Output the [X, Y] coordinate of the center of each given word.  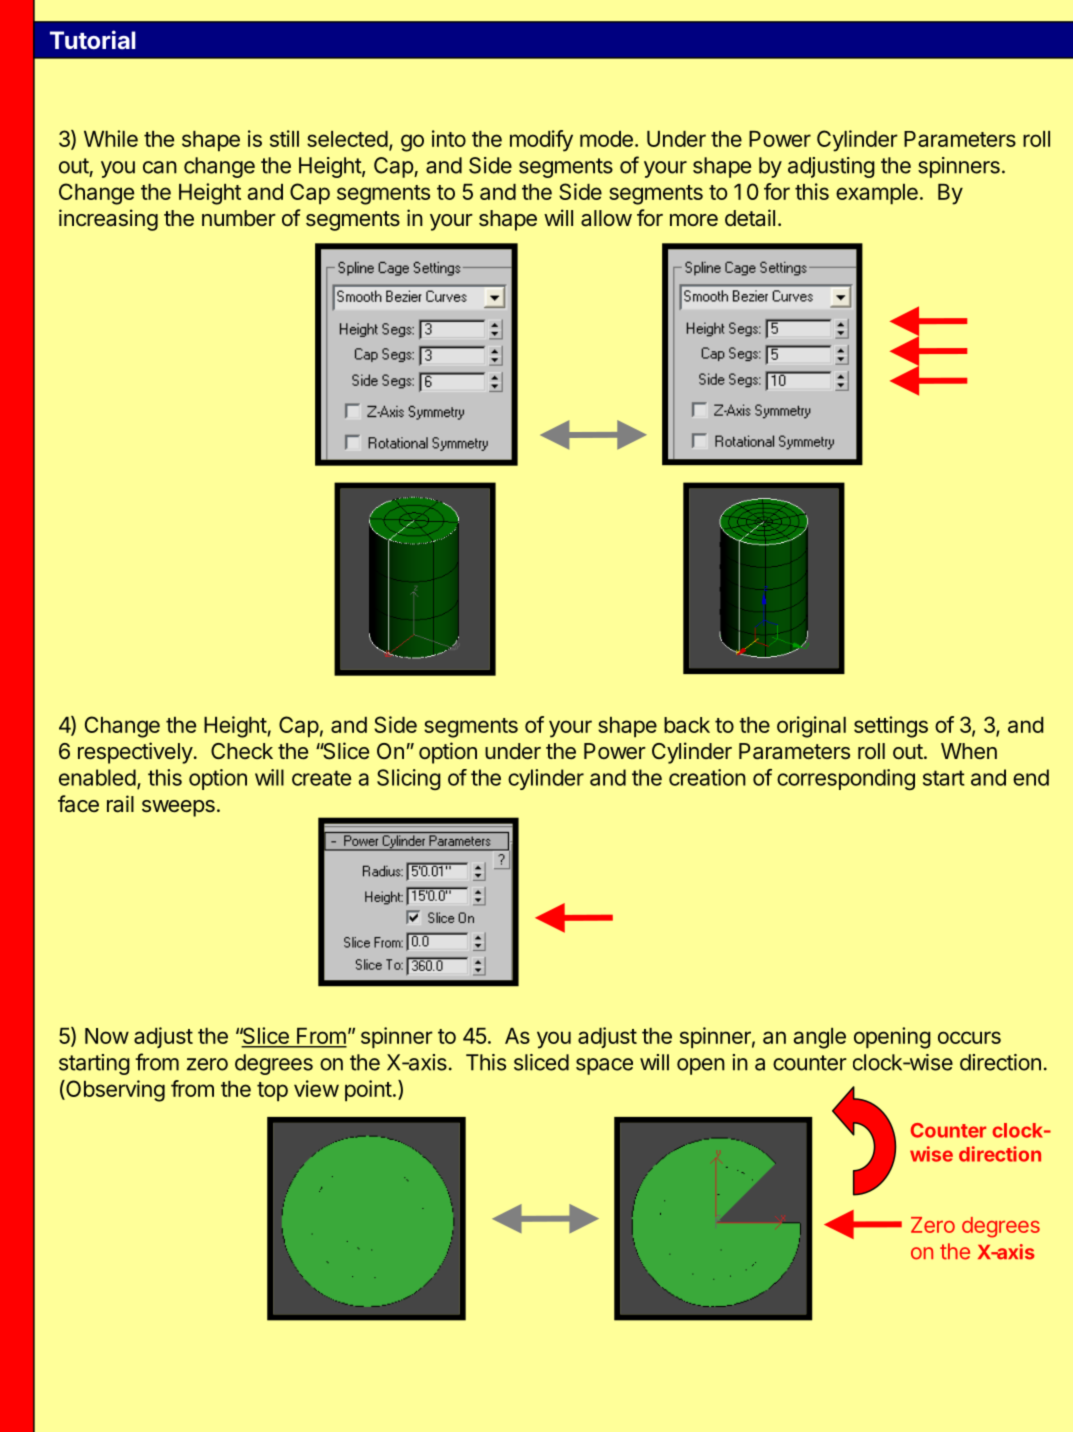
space [604, 1066]
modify [541, 141]
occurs [969, 1037]
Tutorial [93, 39]
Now [107, 1036]
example [877, 194]
